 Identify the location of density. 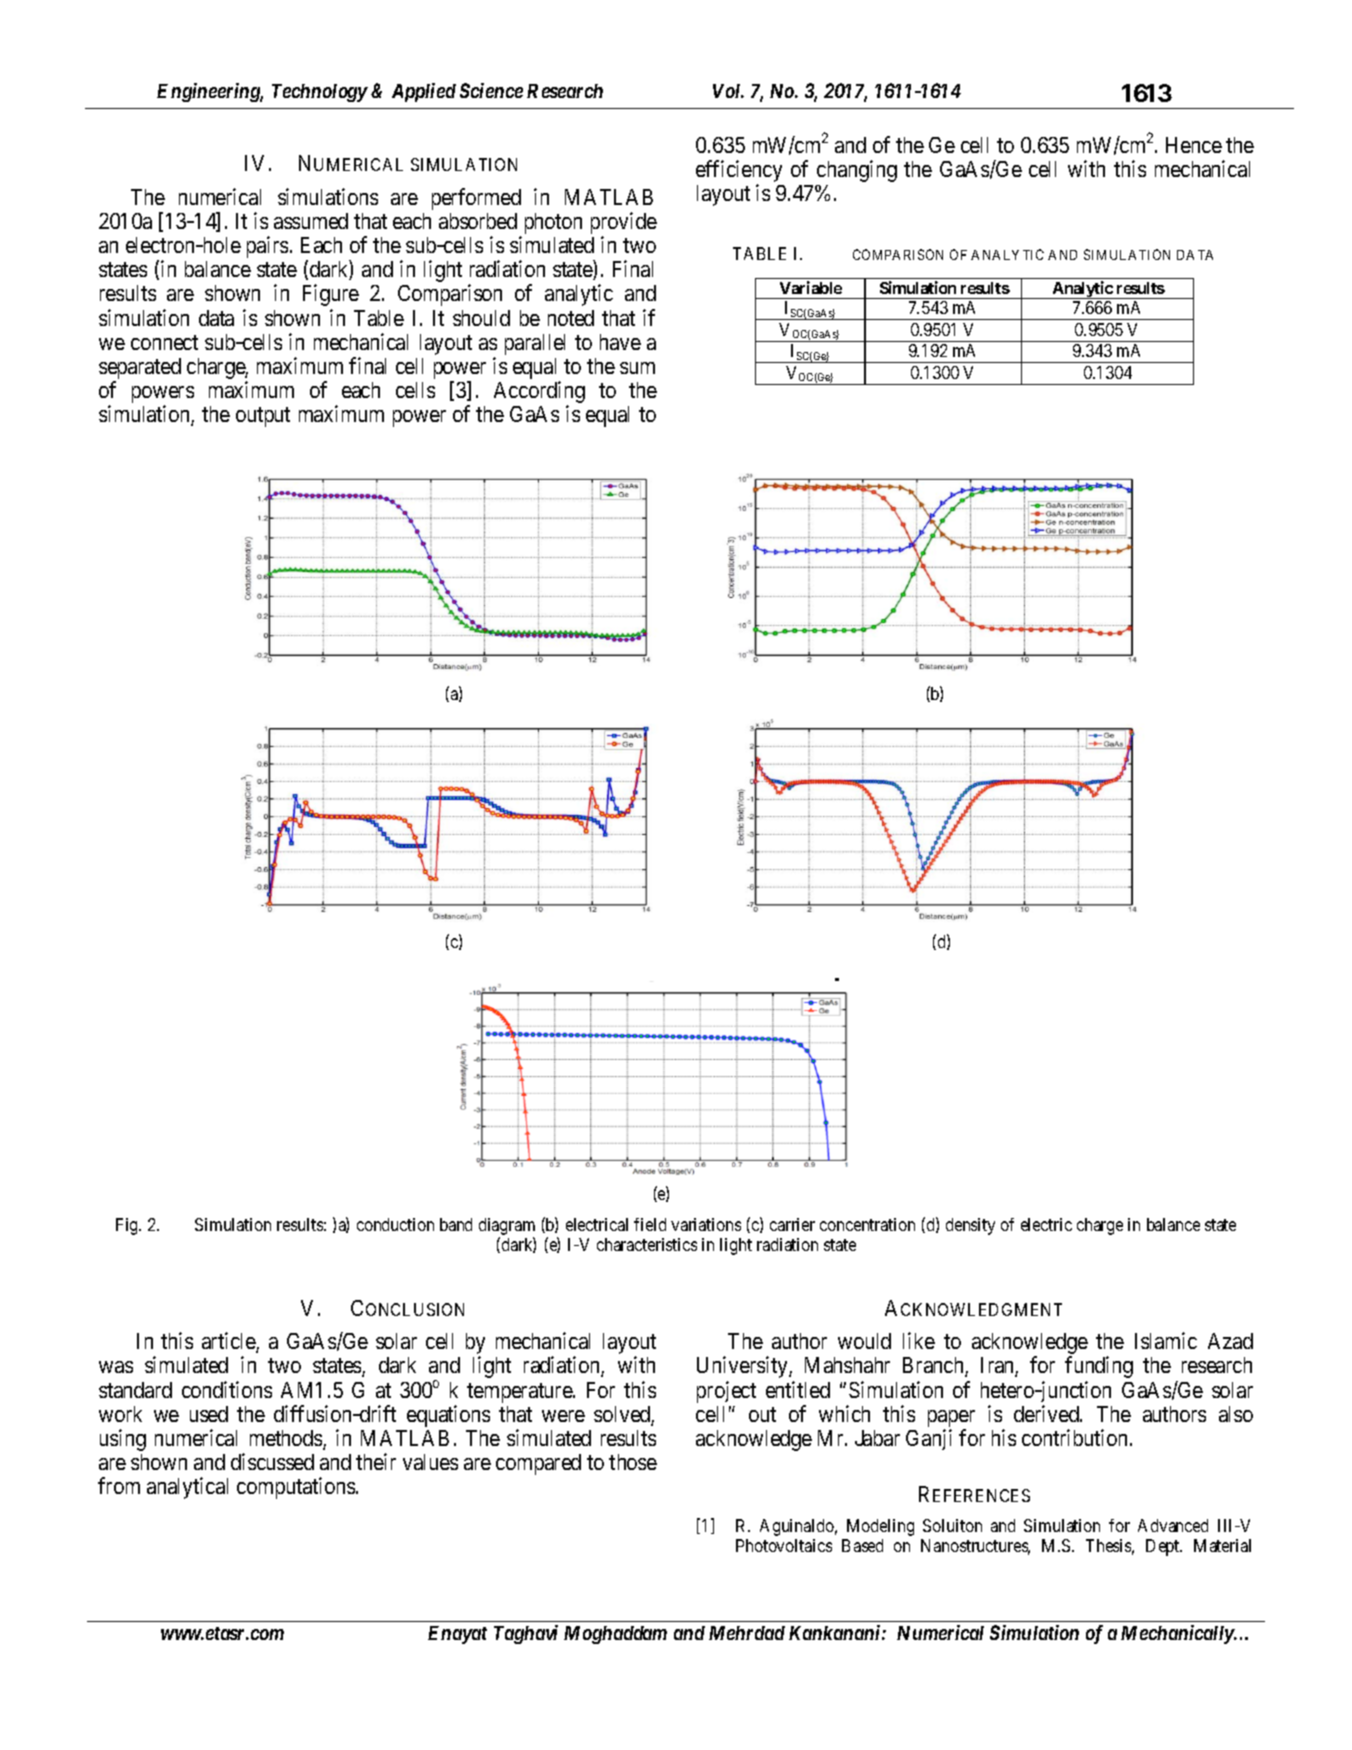
(970, 1226).
